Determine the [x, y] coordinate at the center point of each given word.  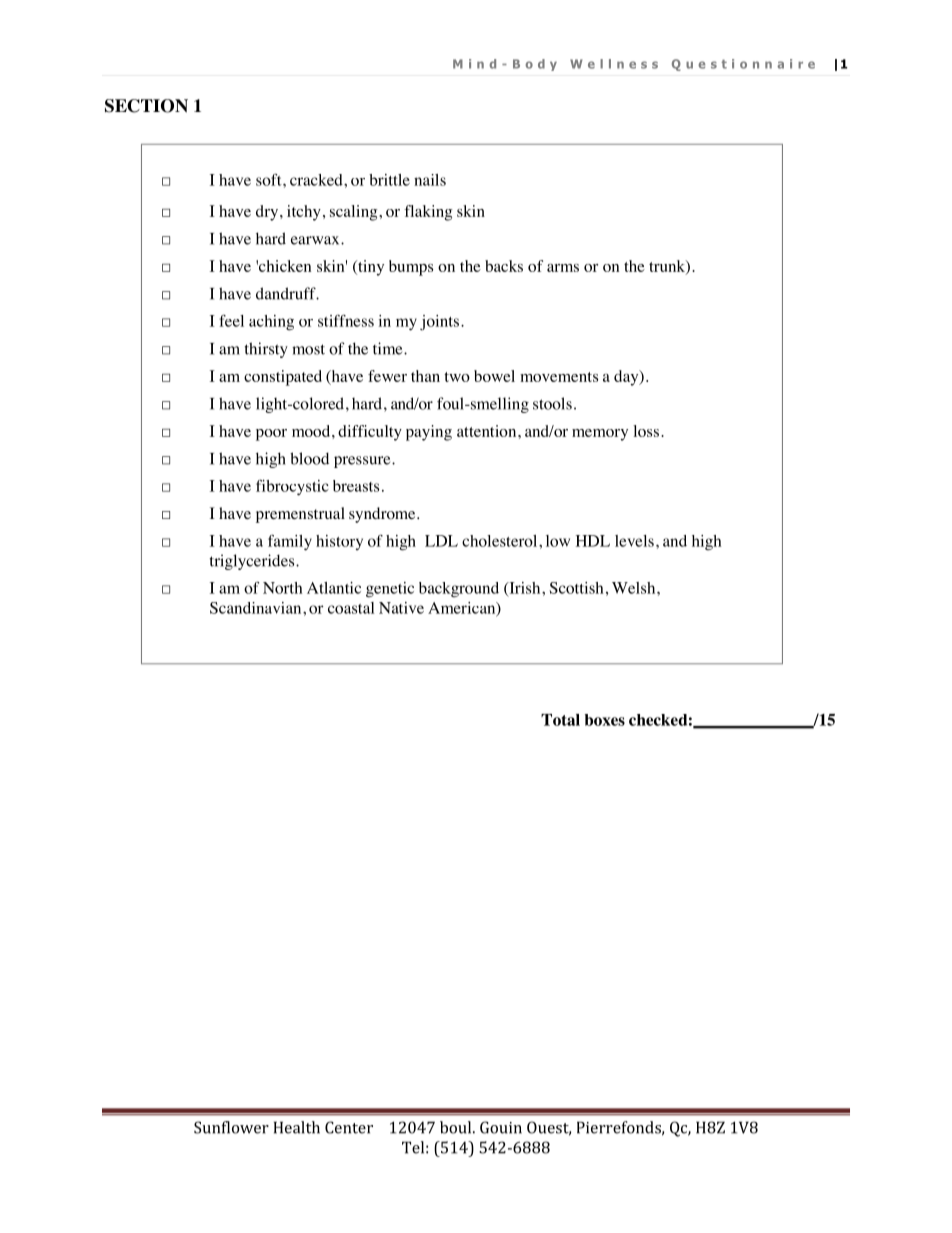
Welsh [635, 588]
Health [297, 1127]
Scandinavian [257, 608]
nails [430, 180]
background [459, 590]
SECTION [146, 106]
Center [349, 1127]
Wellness [614, 64]
